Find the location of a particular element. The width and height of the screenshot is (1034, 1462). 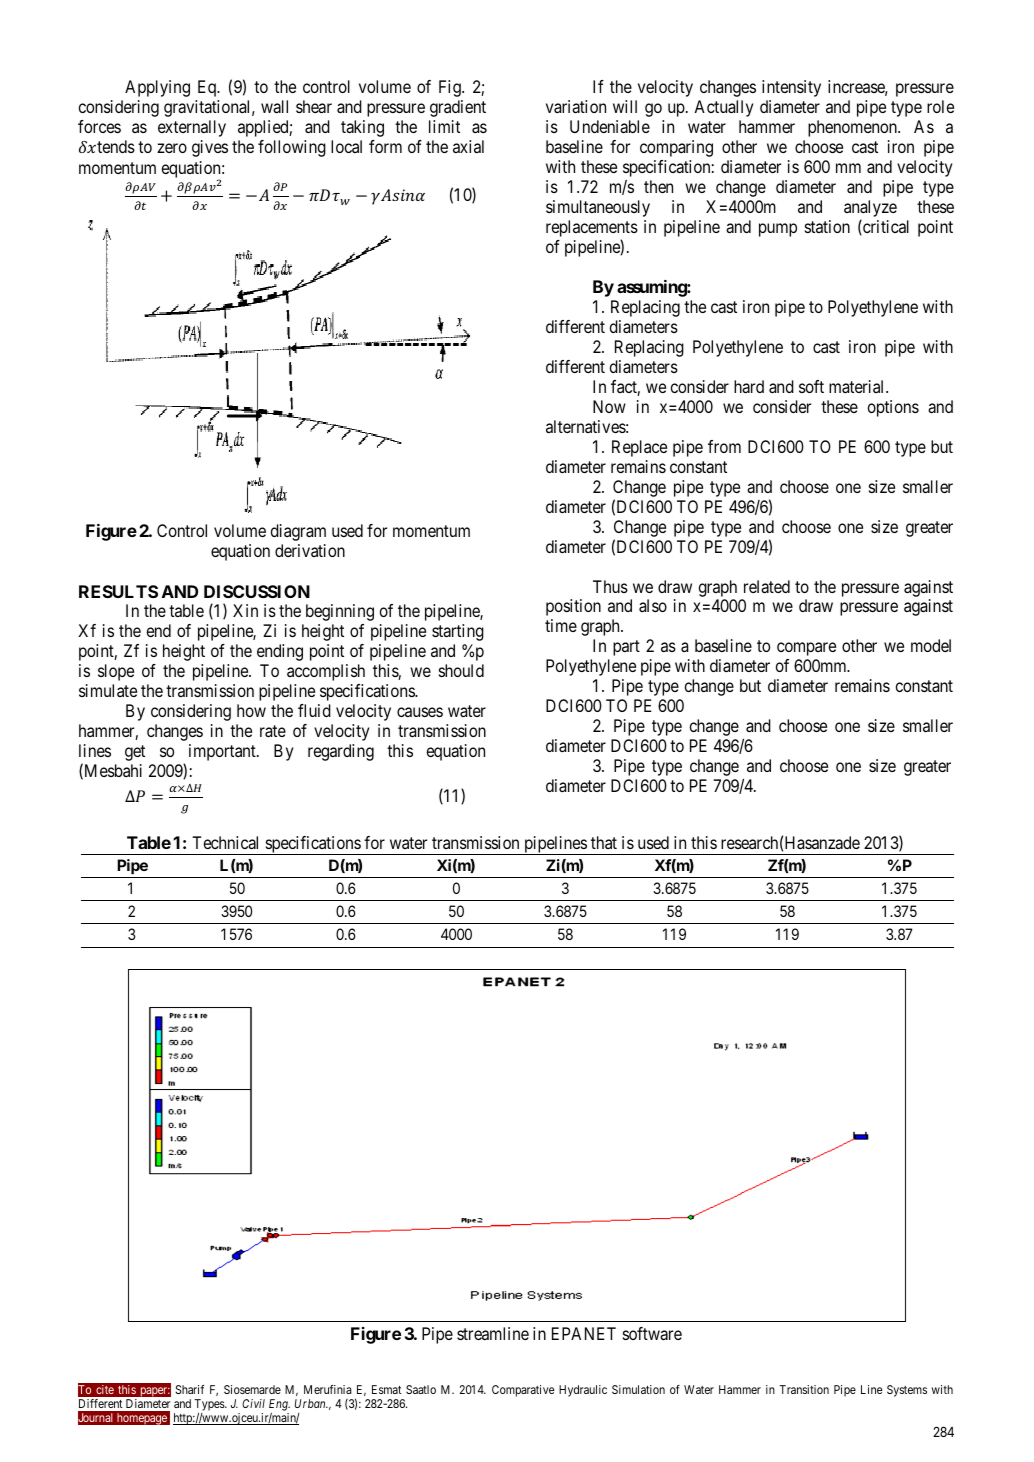

Technical is located at coordinates (225, 842).
